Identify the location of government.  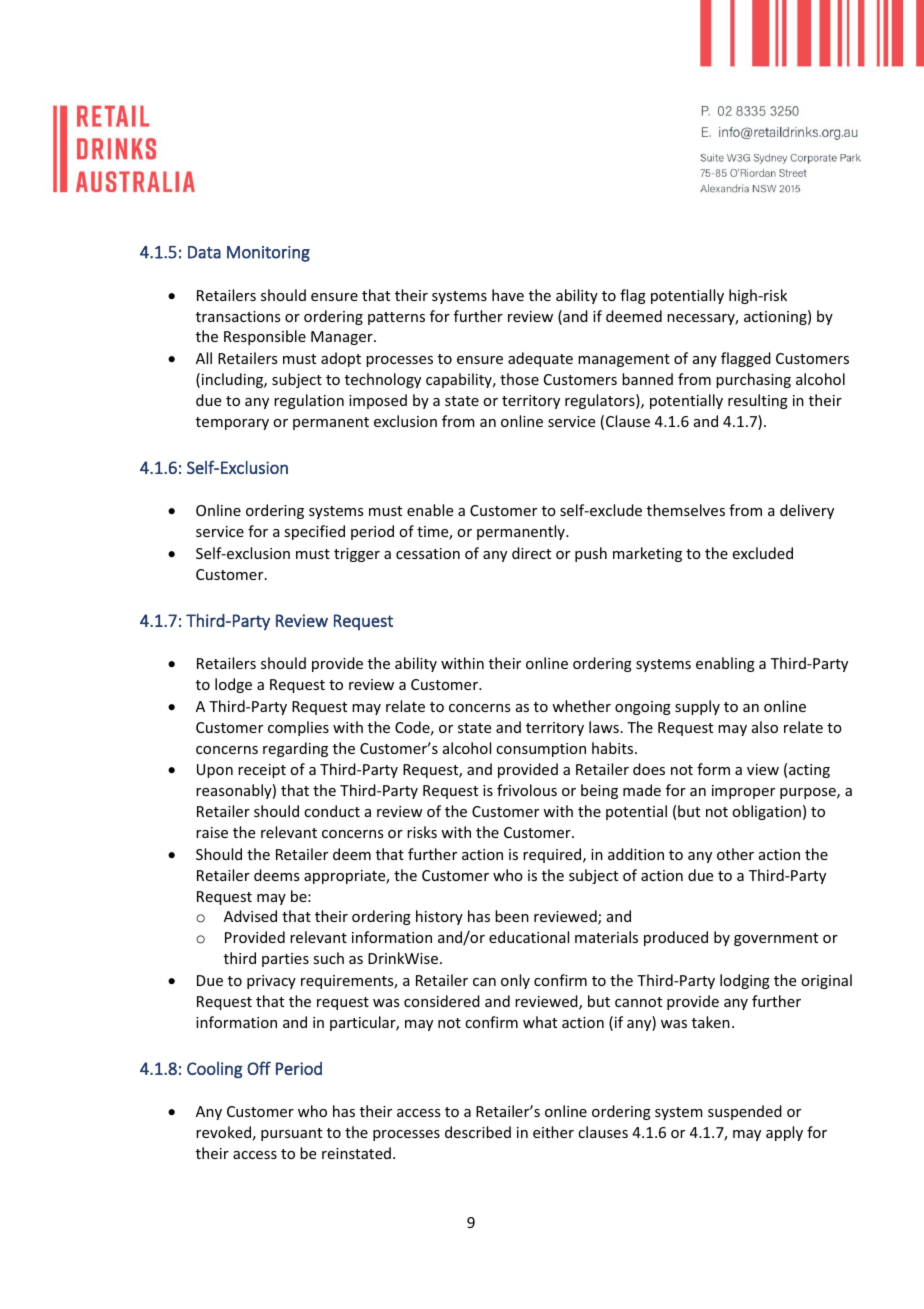
(776, 939).
